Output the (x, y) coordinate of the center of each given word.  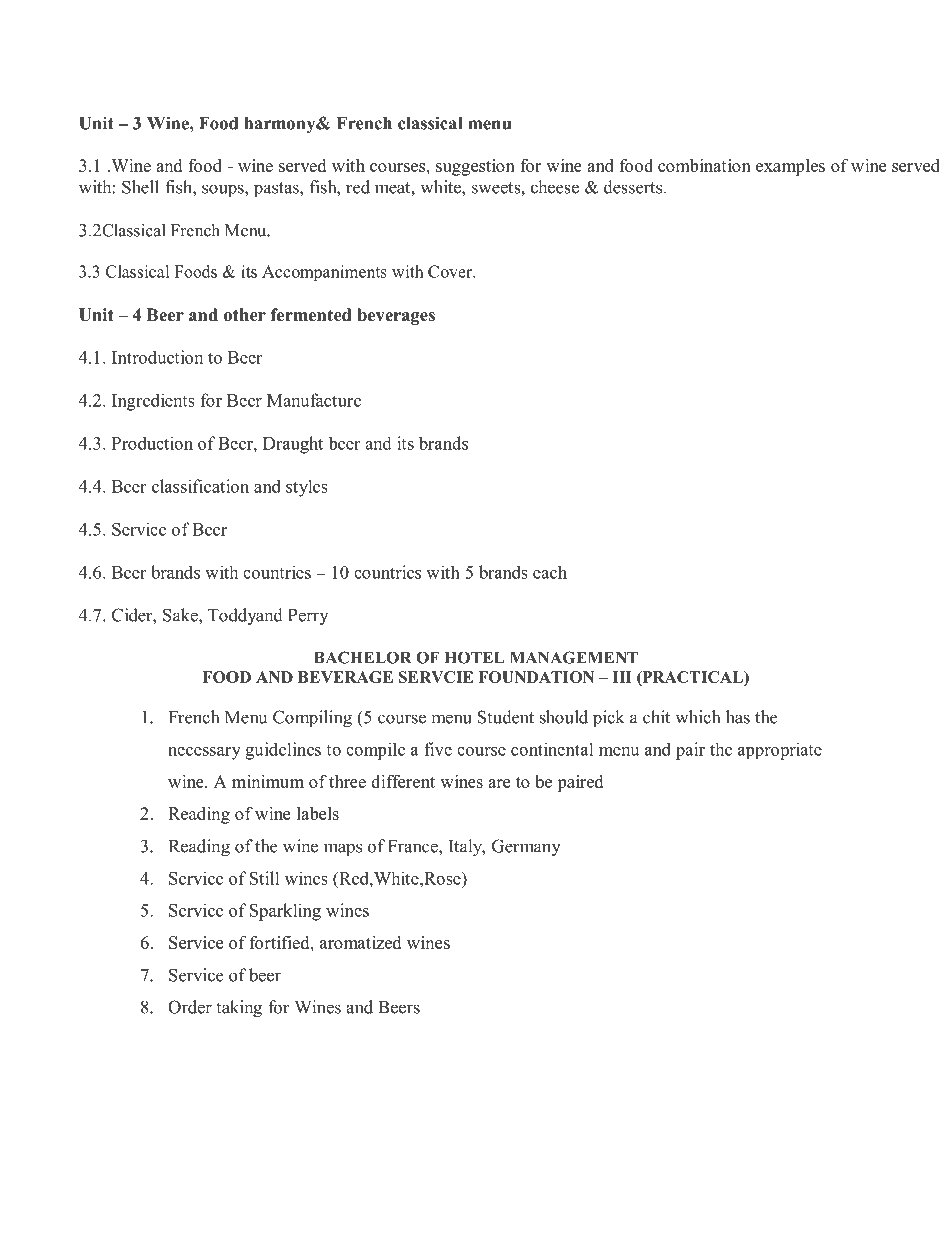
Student (506, 717)
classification (200, 486)
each (550, 572)
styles (307, 488)
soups (224, 191)
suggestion (475, 167)
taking (239, 1009)
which (697, 717)
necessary (204, 753)
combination (704, 165)
